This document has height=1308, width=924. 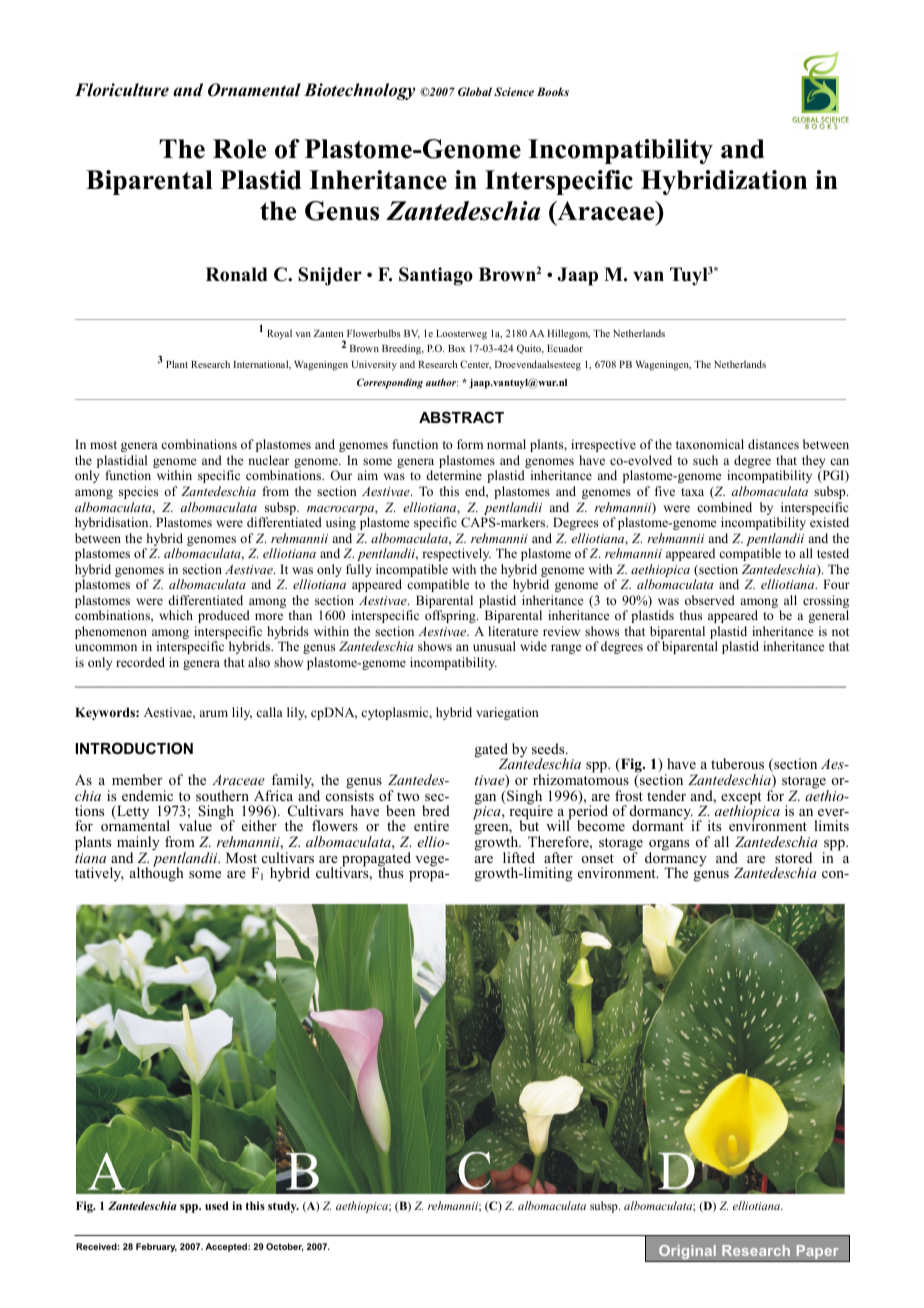 I want to click on Books, so click(x=553, y=91).
